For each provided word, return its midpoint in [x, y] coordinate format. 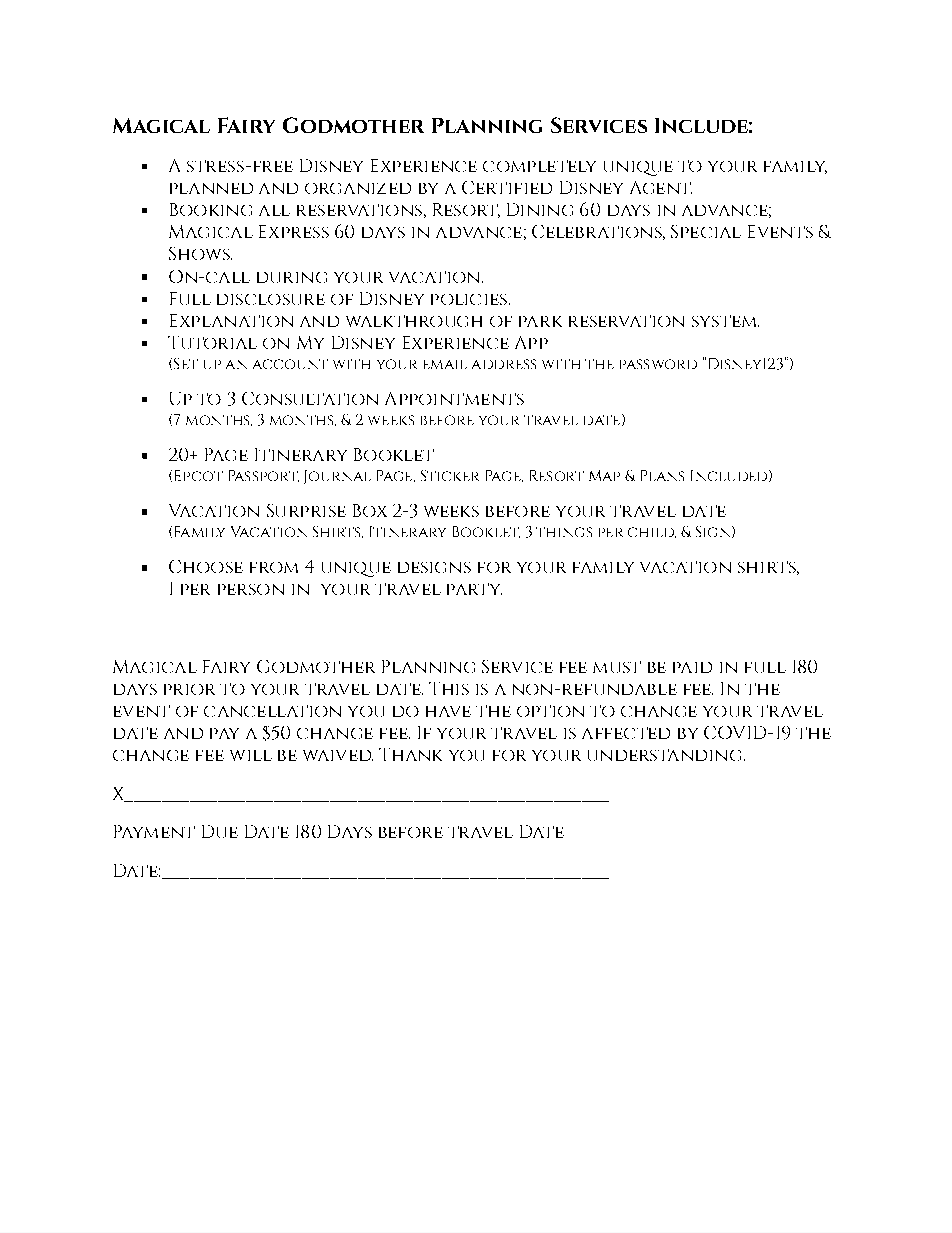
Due [220, 831]
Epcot [199, 475]
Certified [507, 187]
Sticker [450, 475]
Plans [662, 475]
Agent [661, 187]
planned [211, 188]
